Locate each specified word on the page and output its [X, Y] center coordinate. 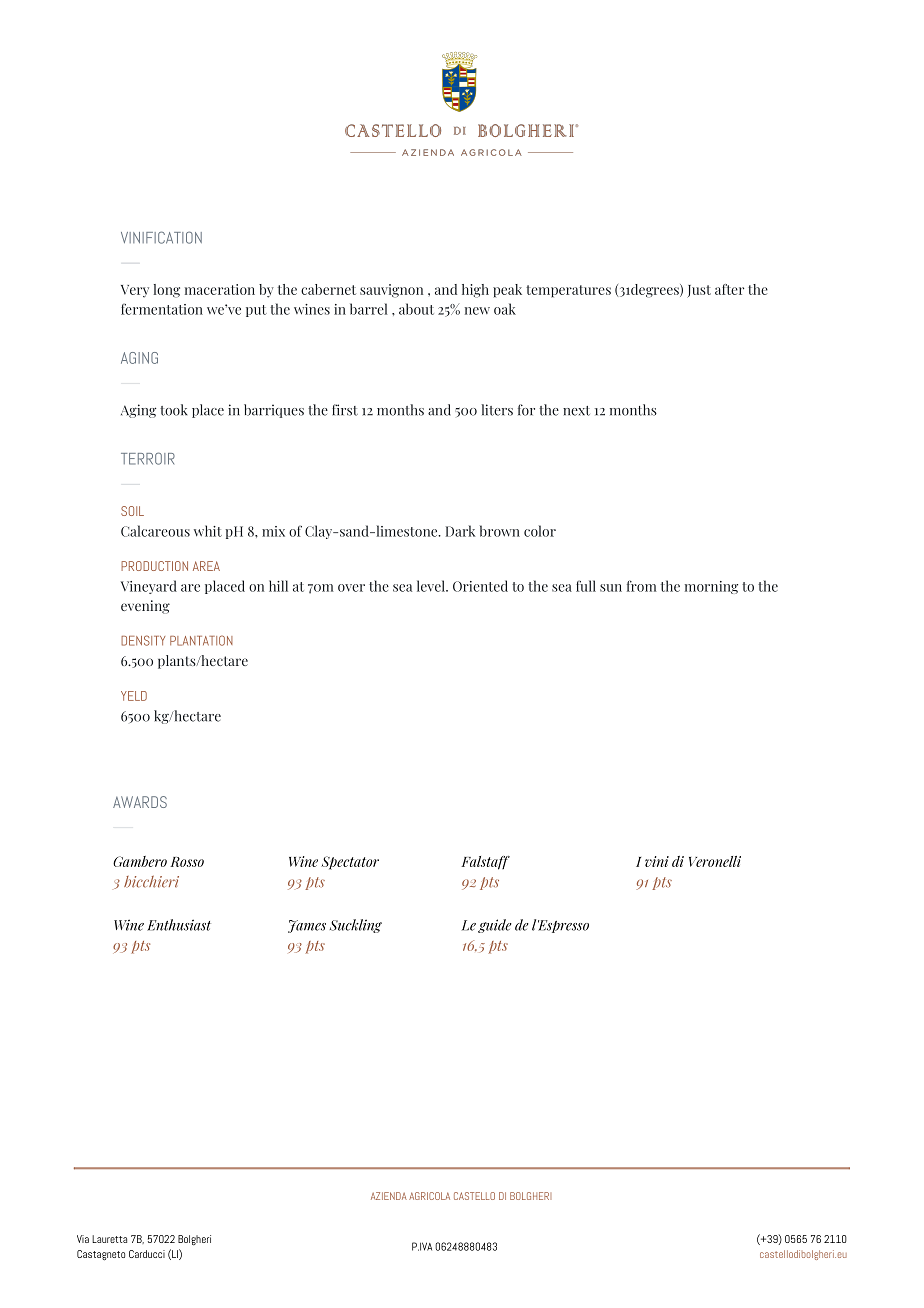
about [416, 309]
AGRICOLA [429, 1196]
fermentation [162, 309]
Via [83, 1239]
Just [699, 291]
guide [495, 926]
